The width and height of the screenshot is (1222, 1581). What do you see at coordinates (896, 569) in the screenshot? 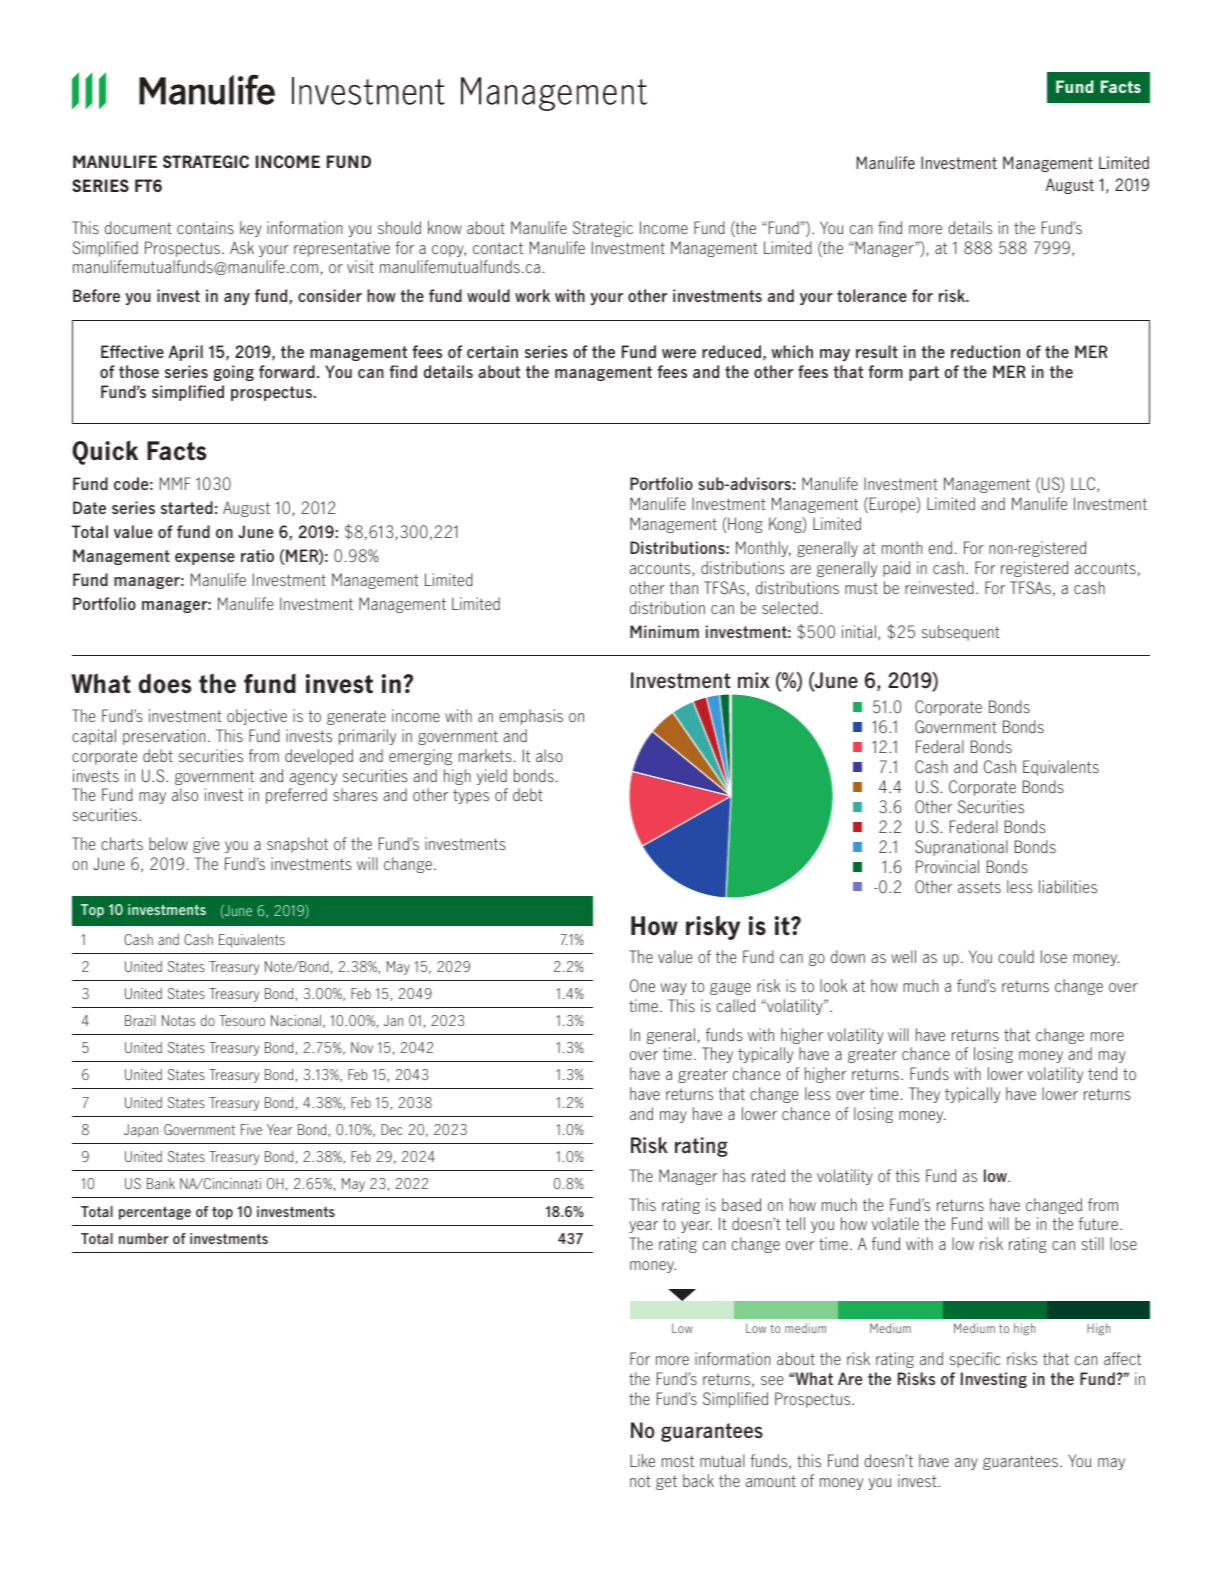
I see `paid` at bounding box center [896, 569].
